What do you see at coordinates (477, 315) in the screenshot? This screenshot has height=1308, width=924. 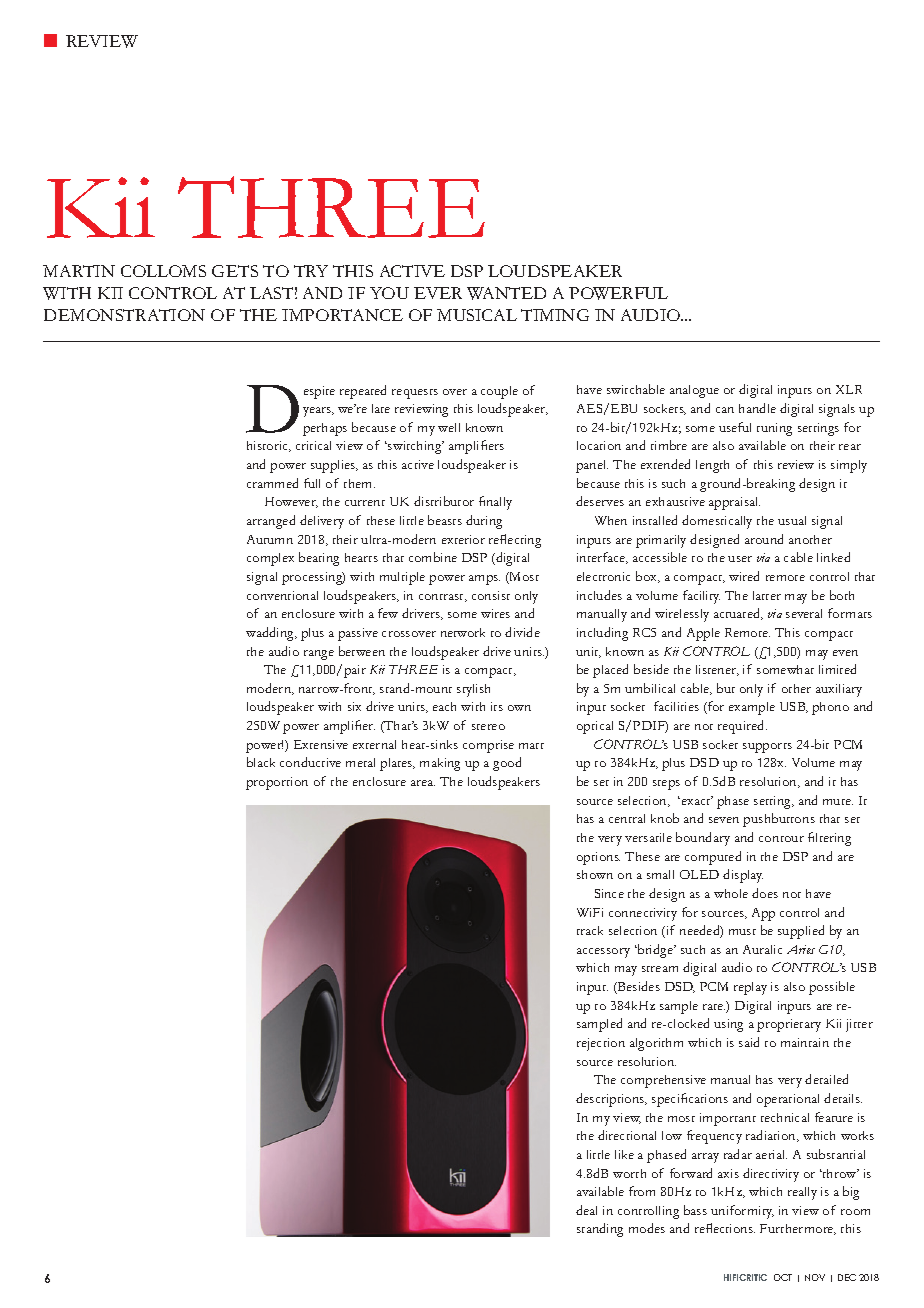 I see `MUSICAL` at bounding box center [477, 315].
